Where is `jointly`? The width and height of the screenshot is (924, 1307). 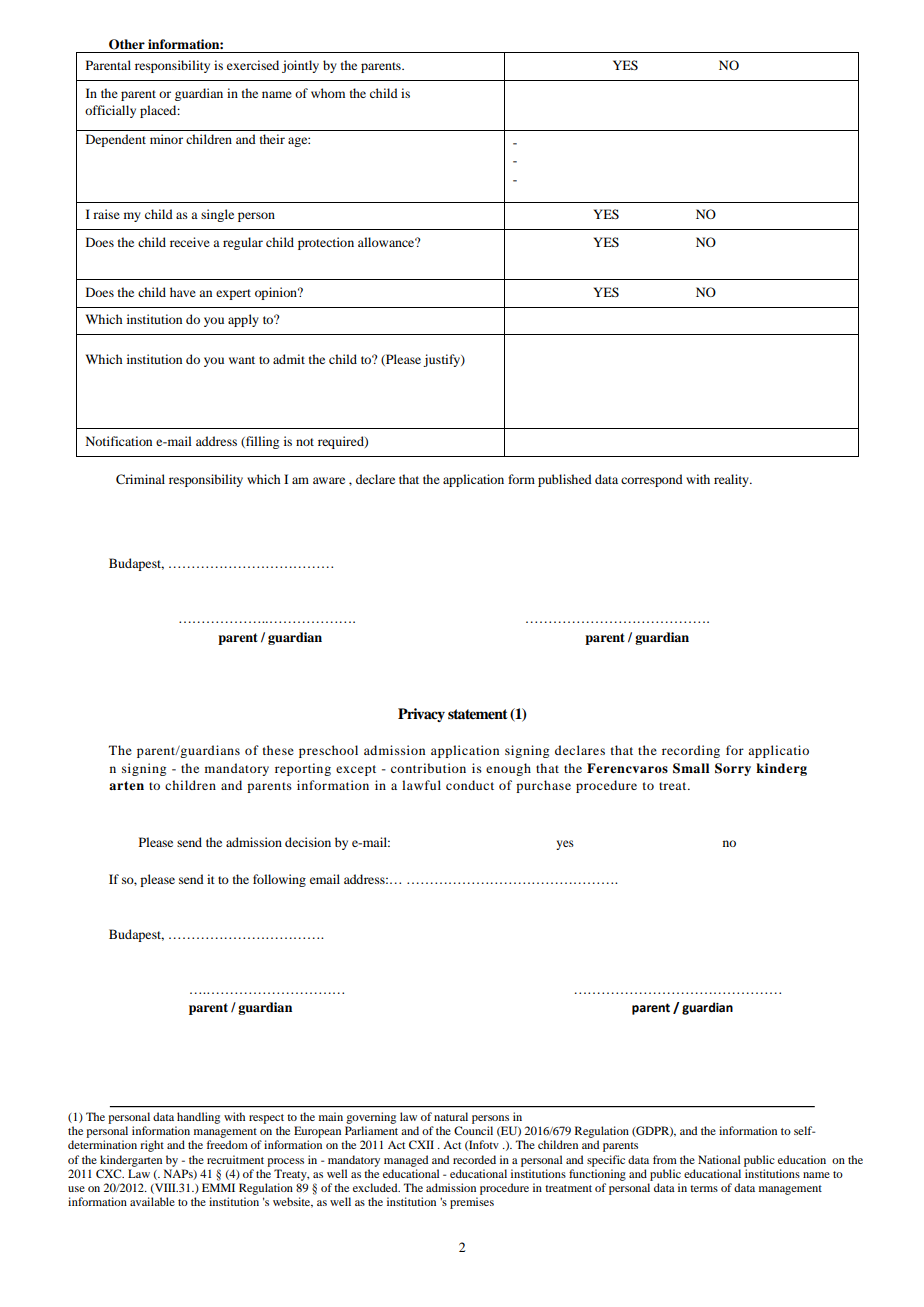 jointly is located at coordinates (300, 66).
